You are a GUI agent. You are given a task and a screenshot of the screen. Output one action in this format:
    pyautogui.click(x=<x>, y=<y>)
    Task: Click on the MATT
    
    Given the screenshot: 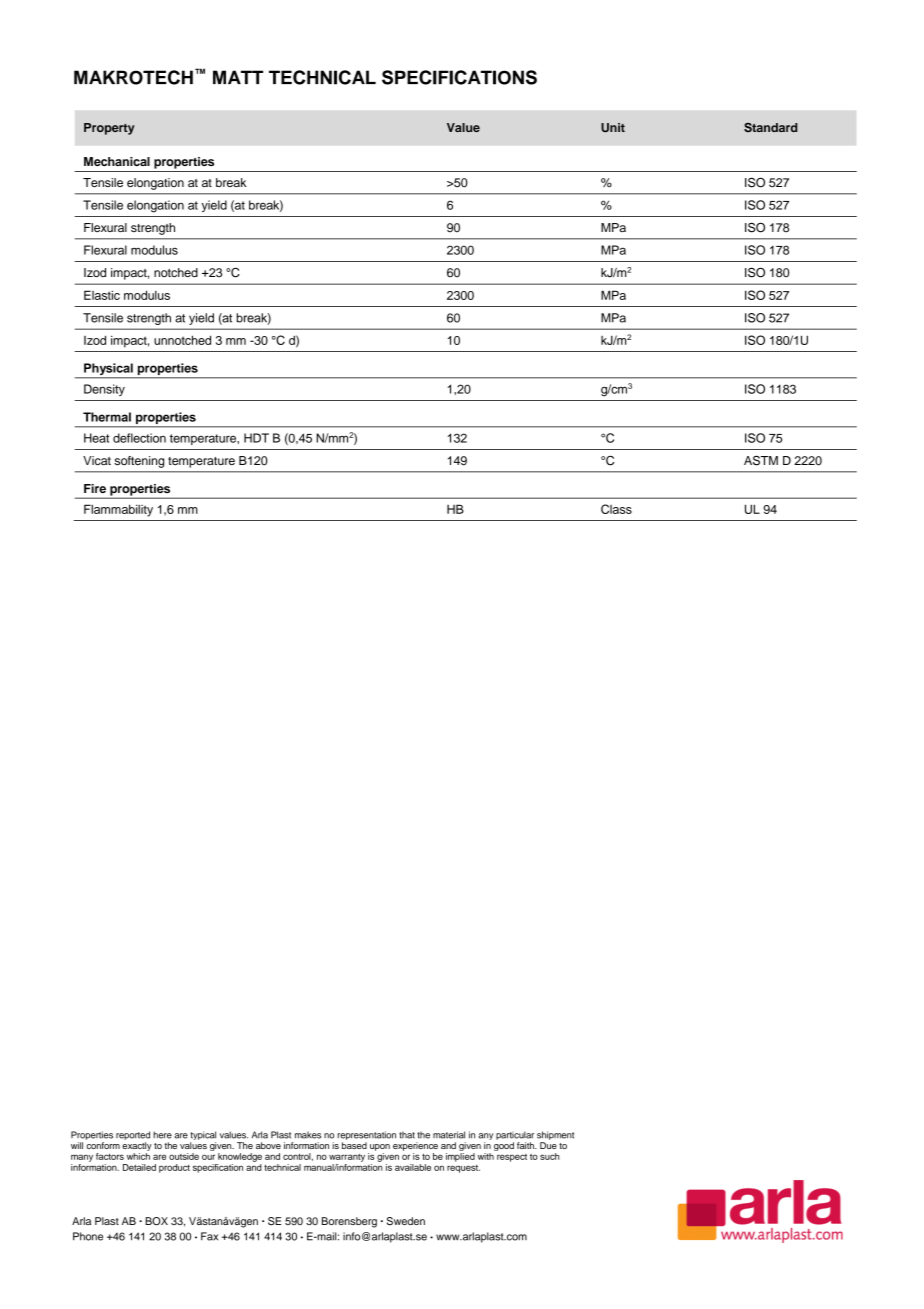 What is the action you would take?
    pyautogui.click(x=238, y=77)
